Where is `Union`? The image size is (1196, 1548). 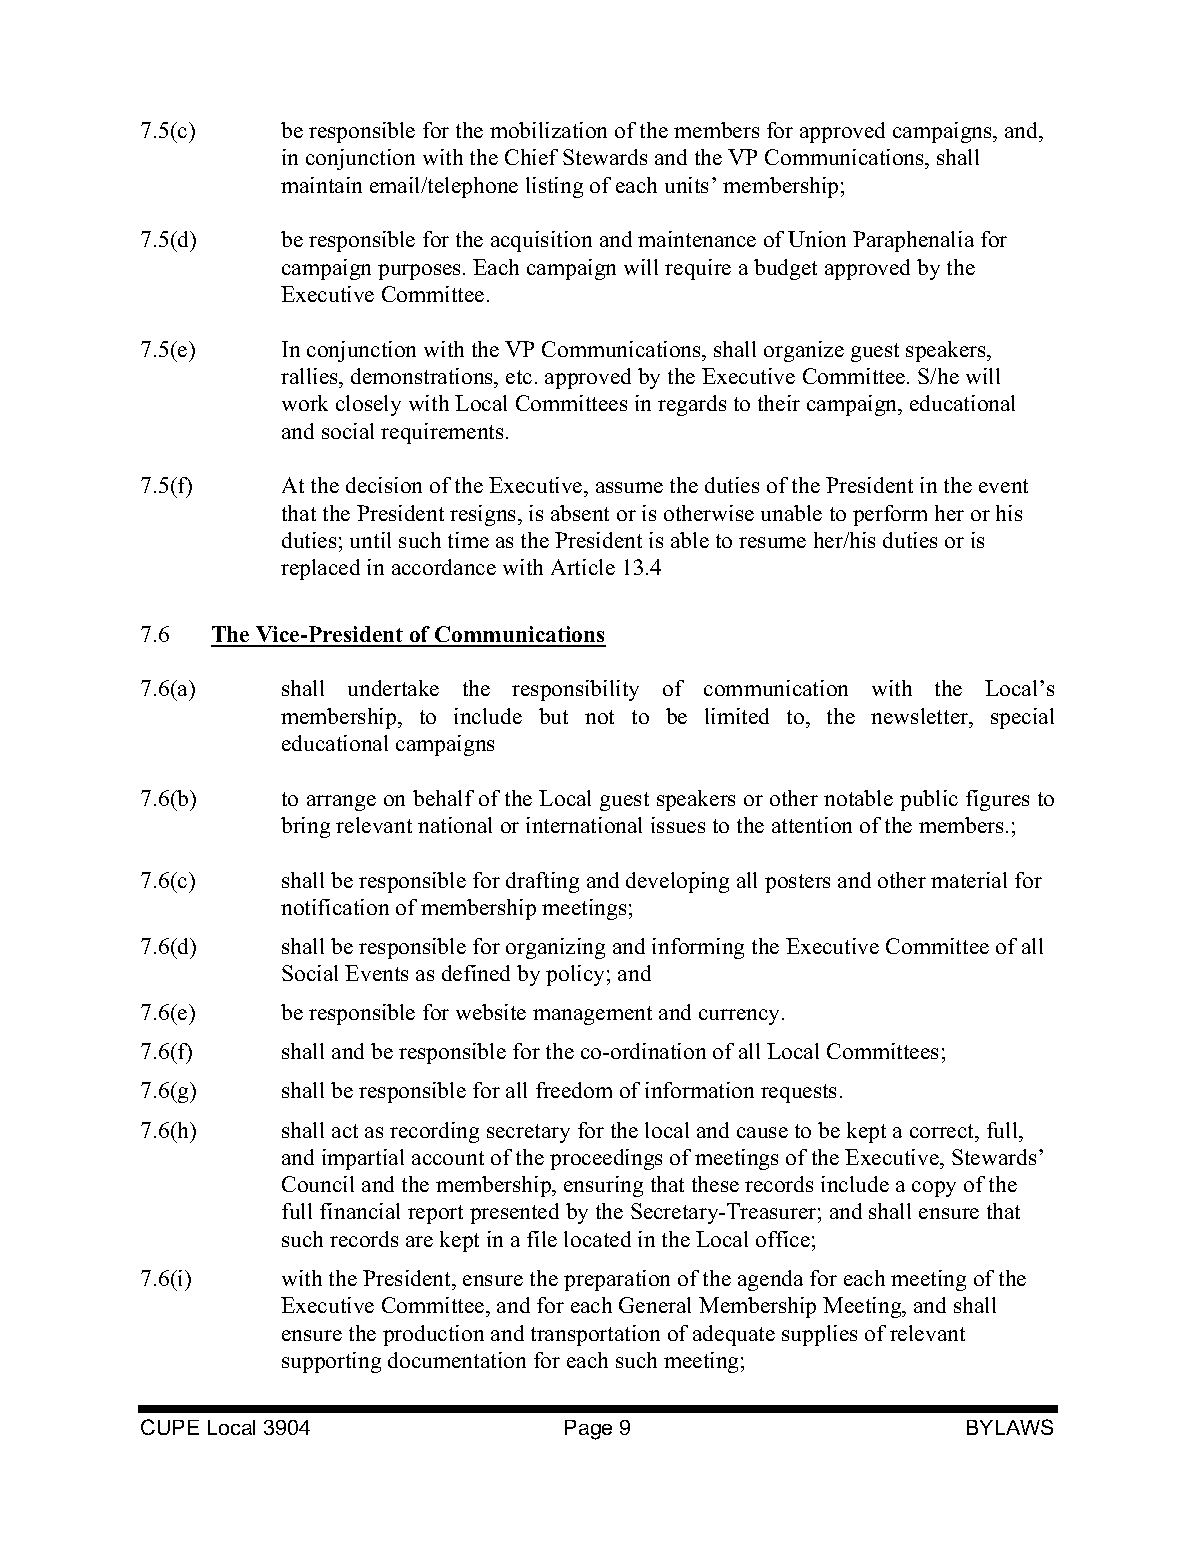 Union is located at coordinates (817, 239).
